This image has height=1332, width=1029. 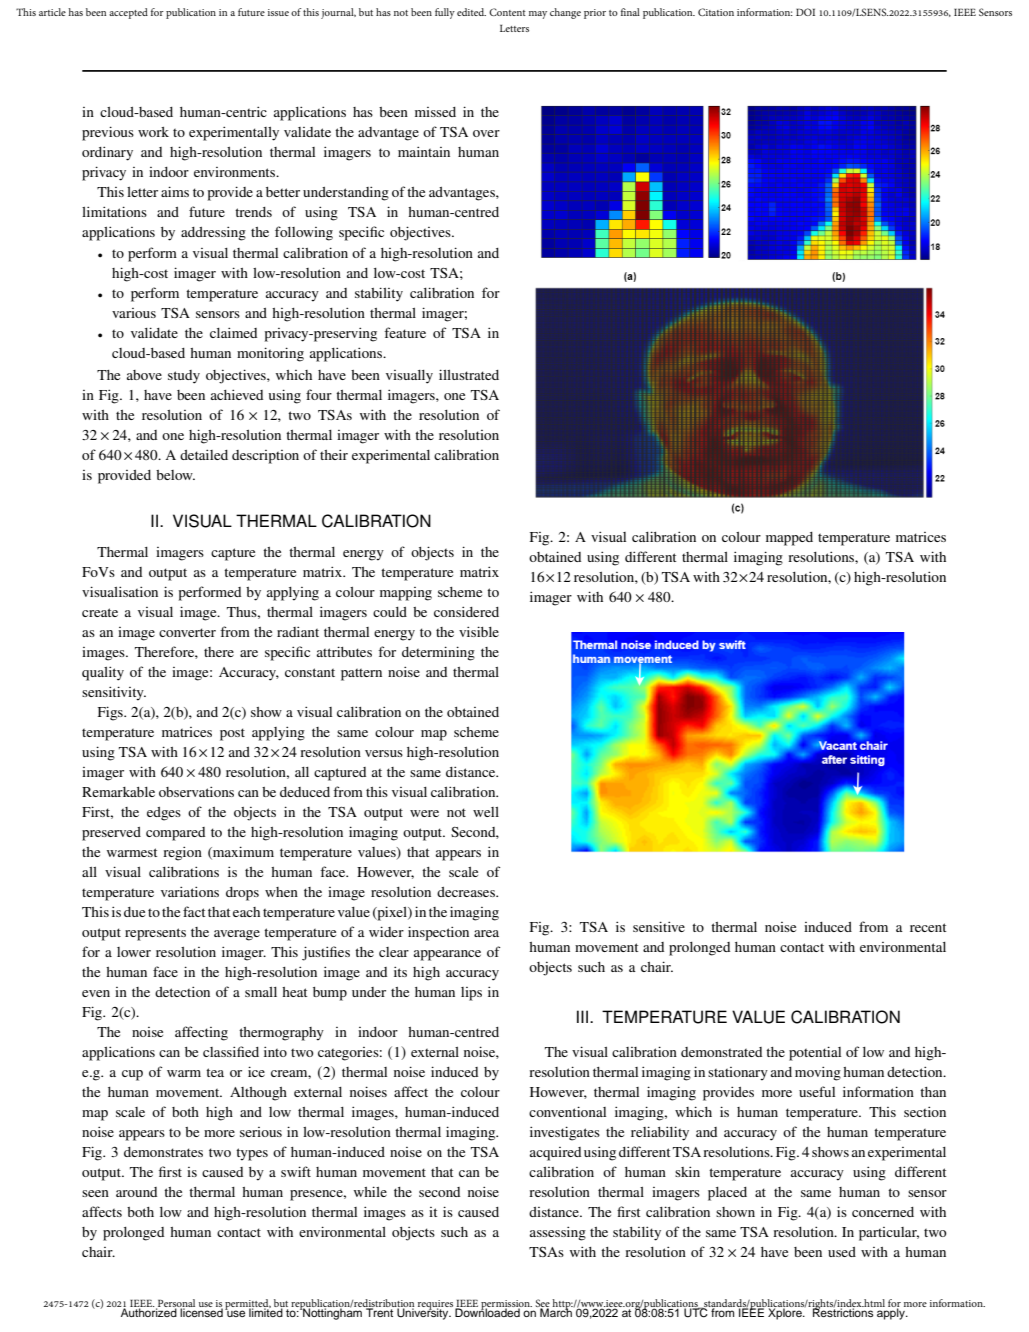 What do you see at coordinates (883, 1212) in the image?
I see `concerned` at bounding box center [883, 1212].
